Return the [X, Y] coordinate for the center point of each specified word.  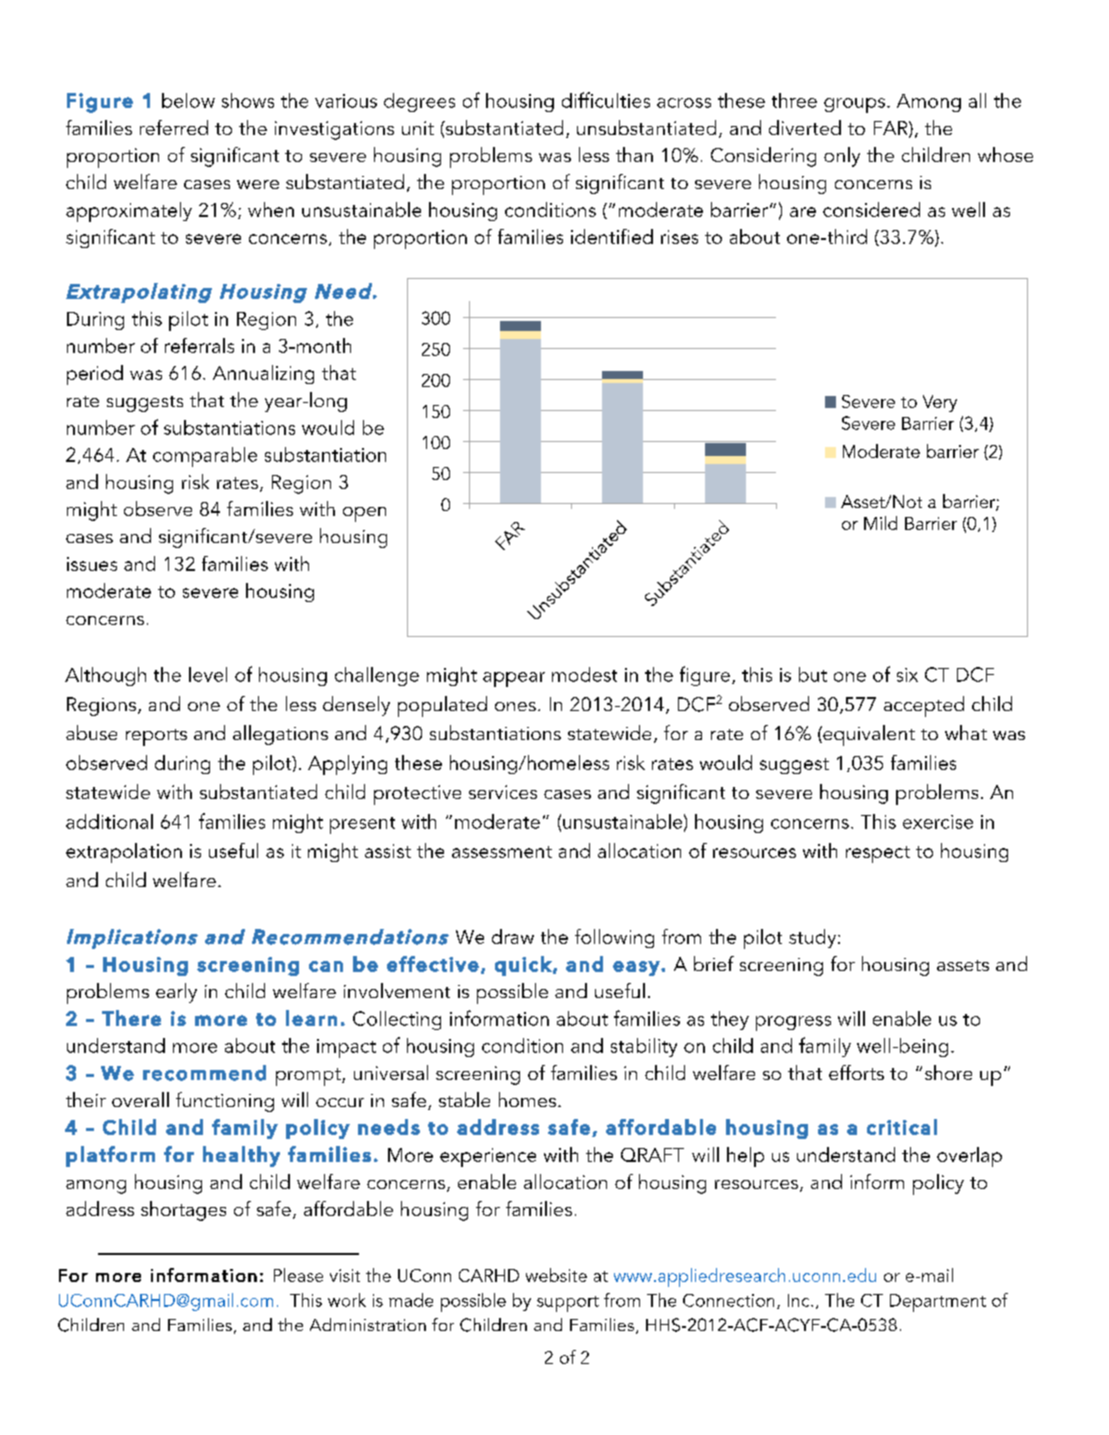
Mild [880, 523]
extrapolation [124, 853]
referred [174, 127]
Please [298, 1275]
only [842, 157]
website [556, 1275]
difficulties [606, 100]
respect [878, 854]
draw [513, 936]
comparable [205, 457]
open [364, 514]
